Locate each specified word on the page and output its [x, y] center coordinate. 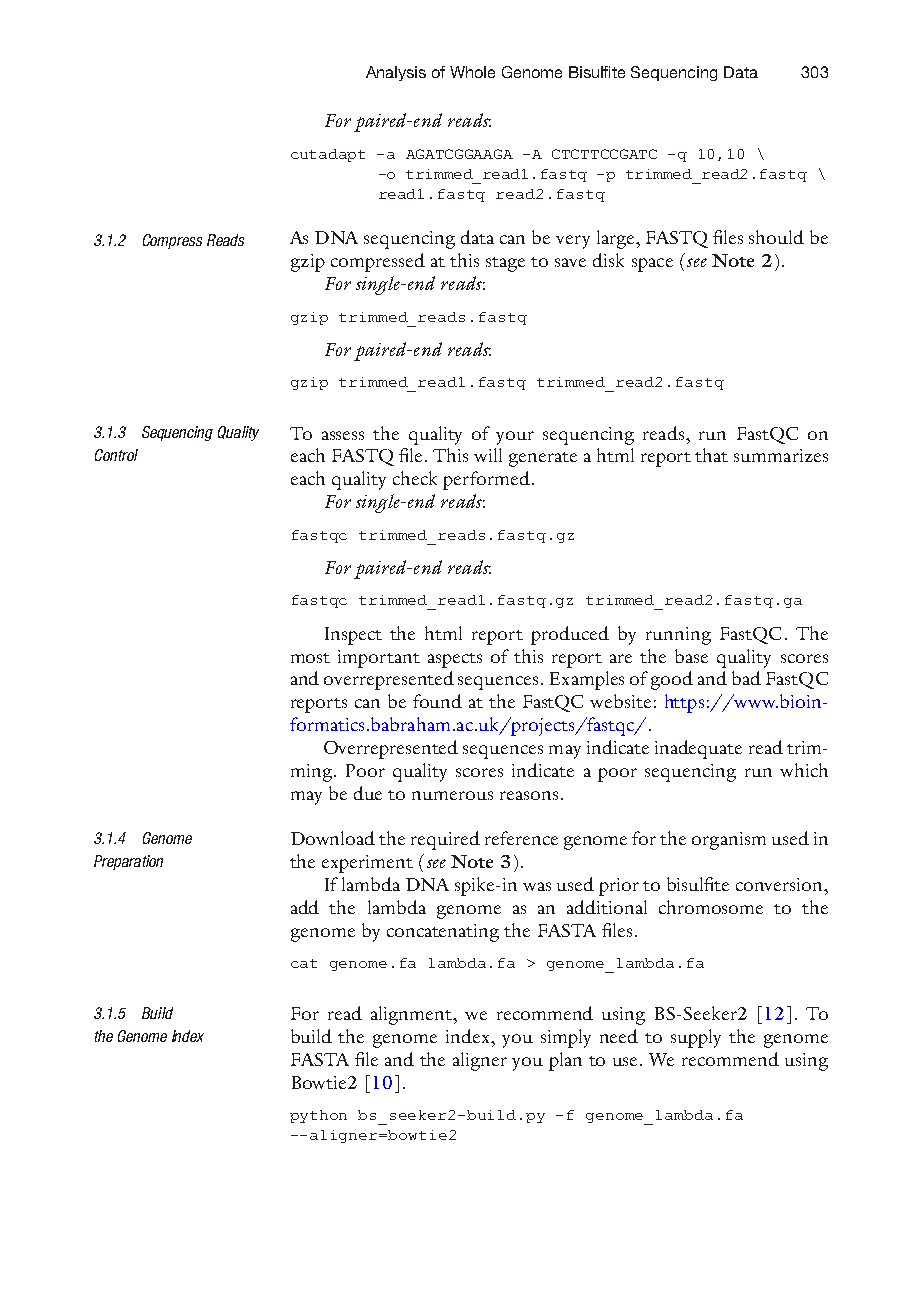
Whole [472, 72]
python [318, 1116]
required [445, 840]
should [776, 237]
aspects [455, 660]
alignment [413, 1015]
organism [729, 841]
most [310, 658]
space [652, 265]
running [678, 636]
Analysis [396, 73]
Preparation [128, 862]
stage [505, 264]
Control [116, 455]
